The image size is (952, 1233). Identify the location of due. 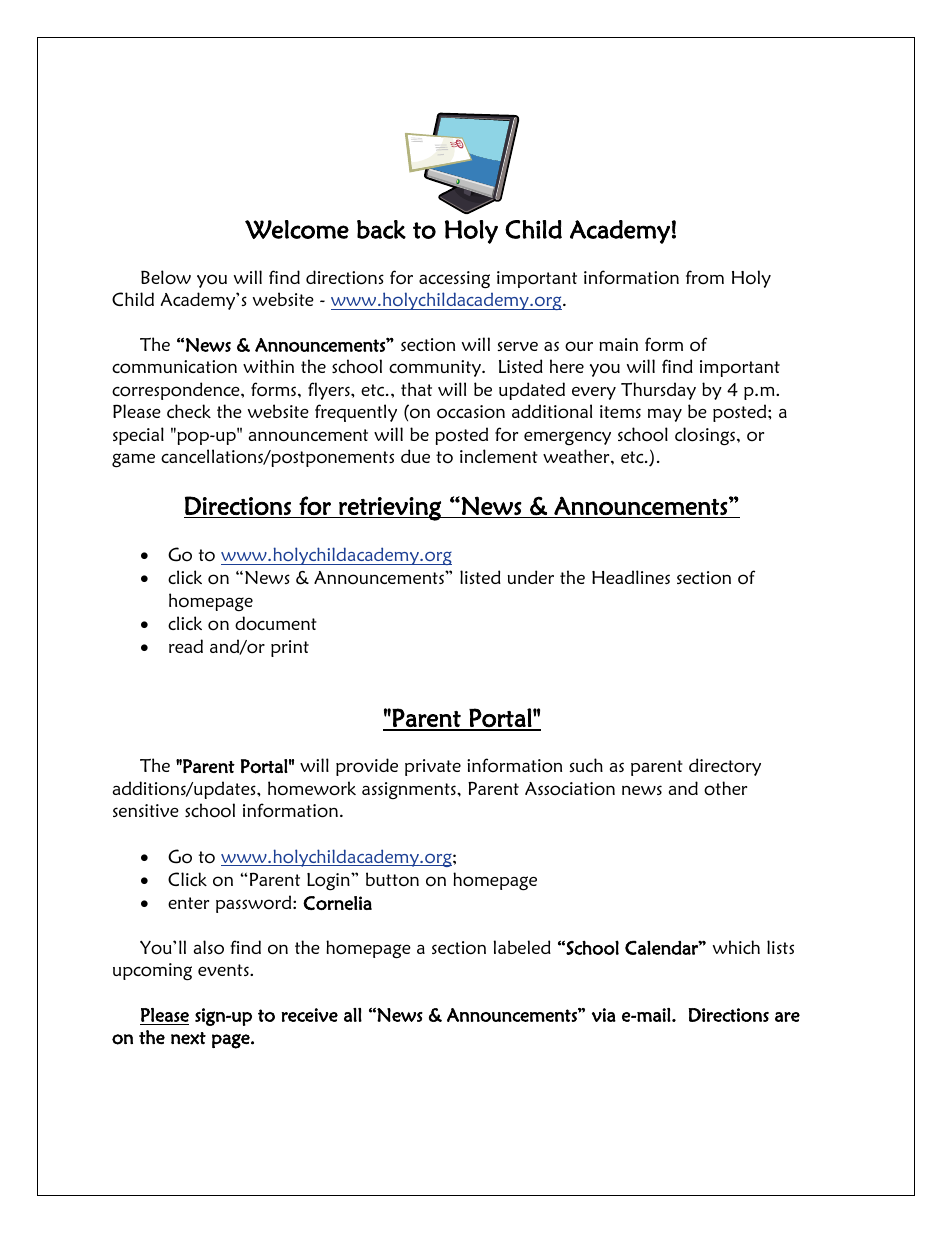
(415, 456).
